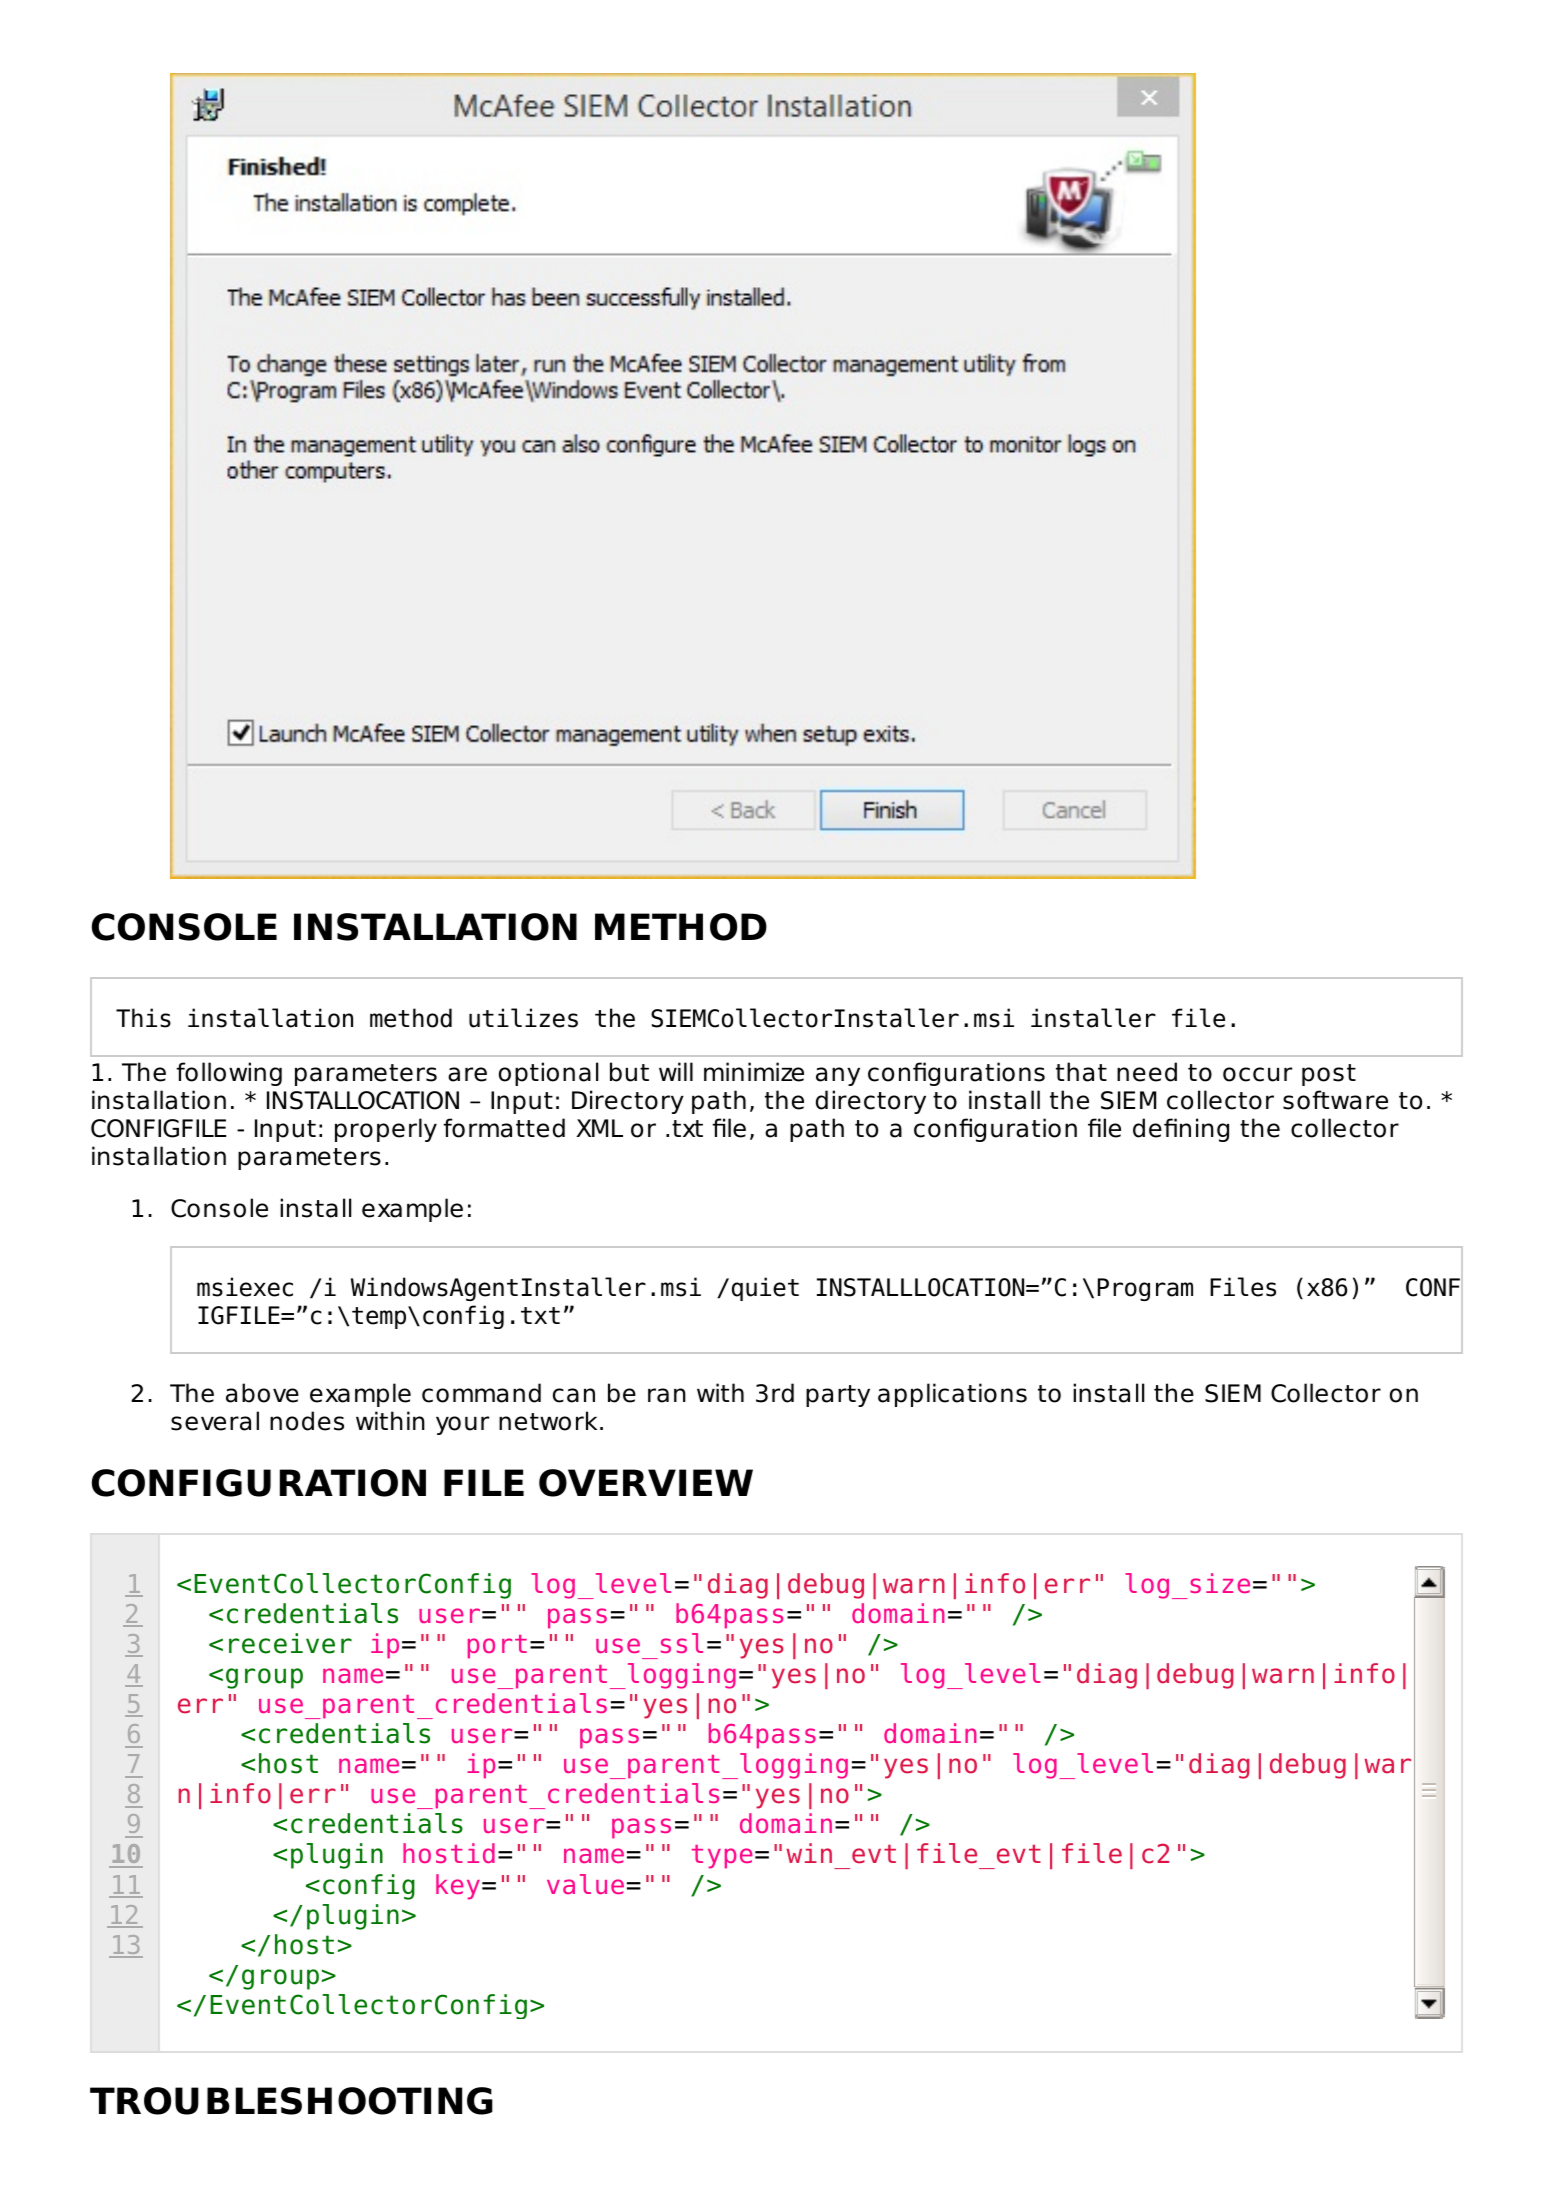 The image size is (1555, 2200). I want to click on OVERVIEW, so click(646, 1483).
